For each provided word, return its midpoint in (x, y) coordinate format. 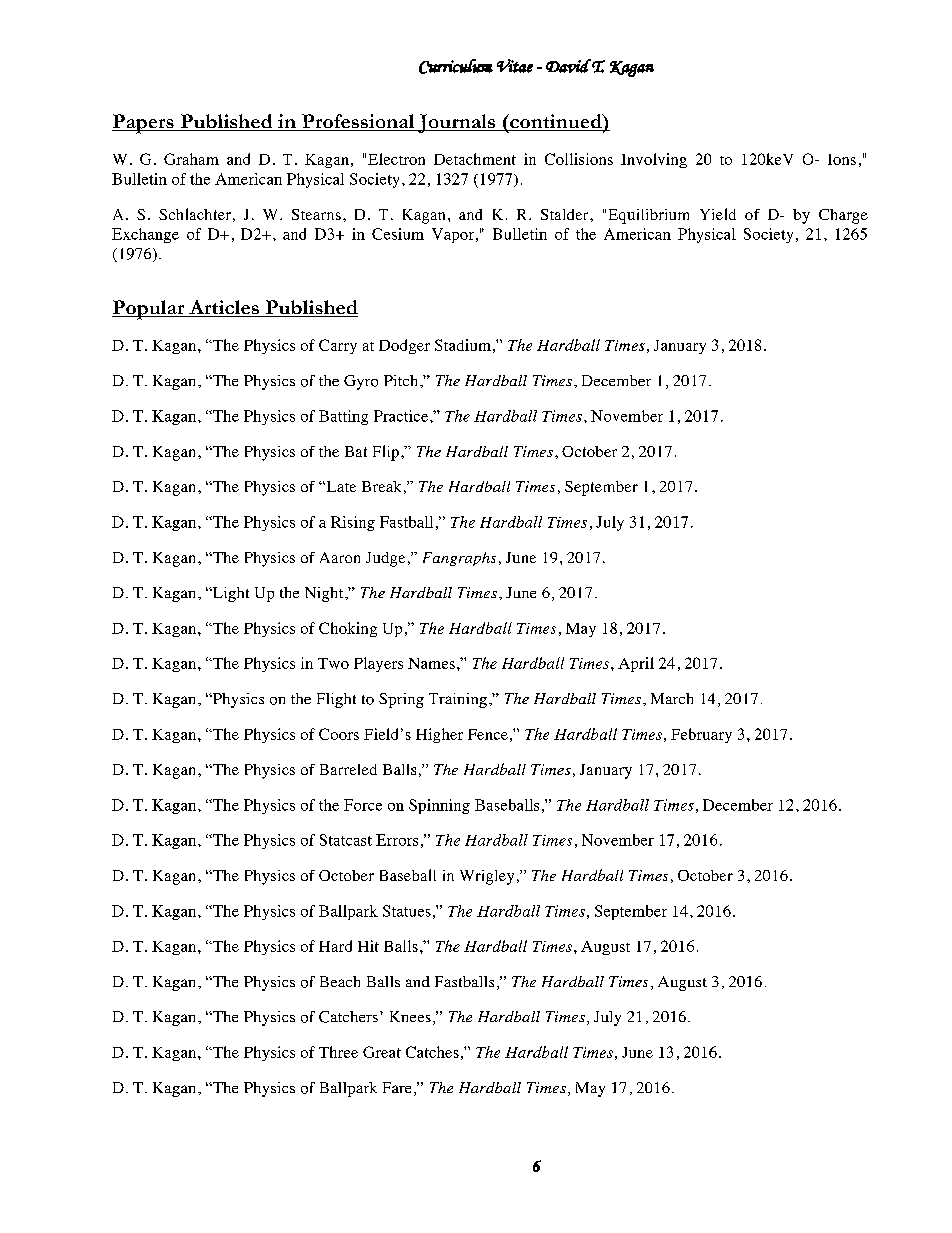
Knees (410, 1016)
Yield (718, 214)
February (701, 735)
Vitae (515, 66)
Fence (488, 734)
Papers (144, 124)
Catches (432, 1052)
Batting (343, 417)
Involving (654, 160)
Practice (401, 416)
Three (338, 1052)
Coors (339, 734)
